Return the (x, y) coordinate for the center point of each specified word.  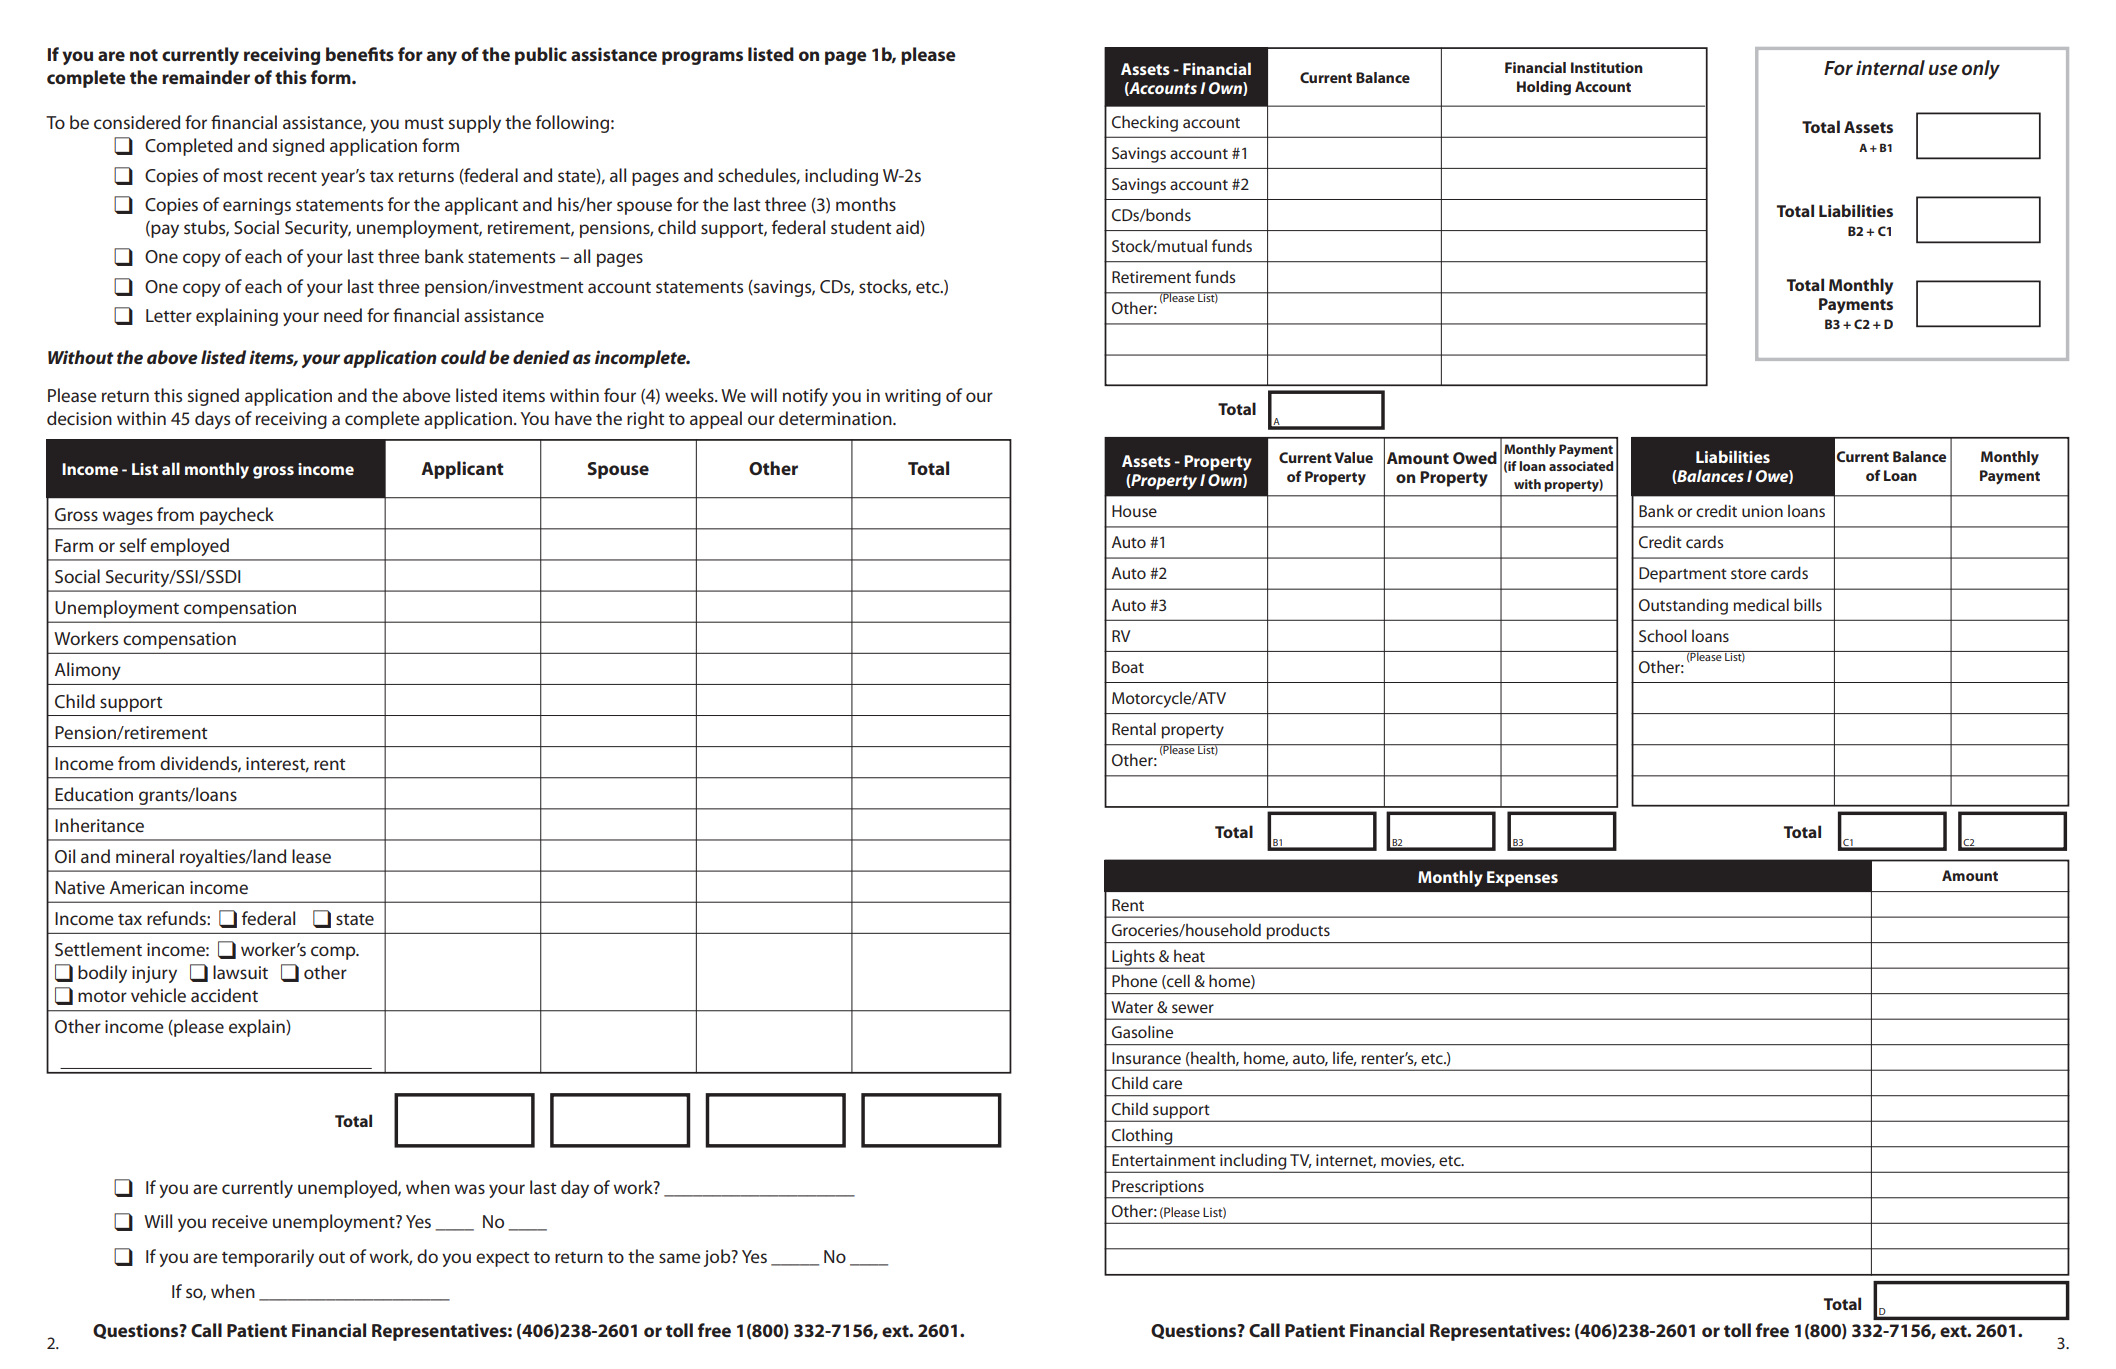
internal (1890, 68)
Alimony (88, 671)
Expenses (1522, 879)
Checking (1145, 123)
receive (240, 1221)
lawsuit (240, 972)
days (212, 420)
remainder (206, 77)
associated (1581, 466)
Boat (1128, 667)
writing (913, 397)
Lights (1133, 958)
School (1663, 635)
